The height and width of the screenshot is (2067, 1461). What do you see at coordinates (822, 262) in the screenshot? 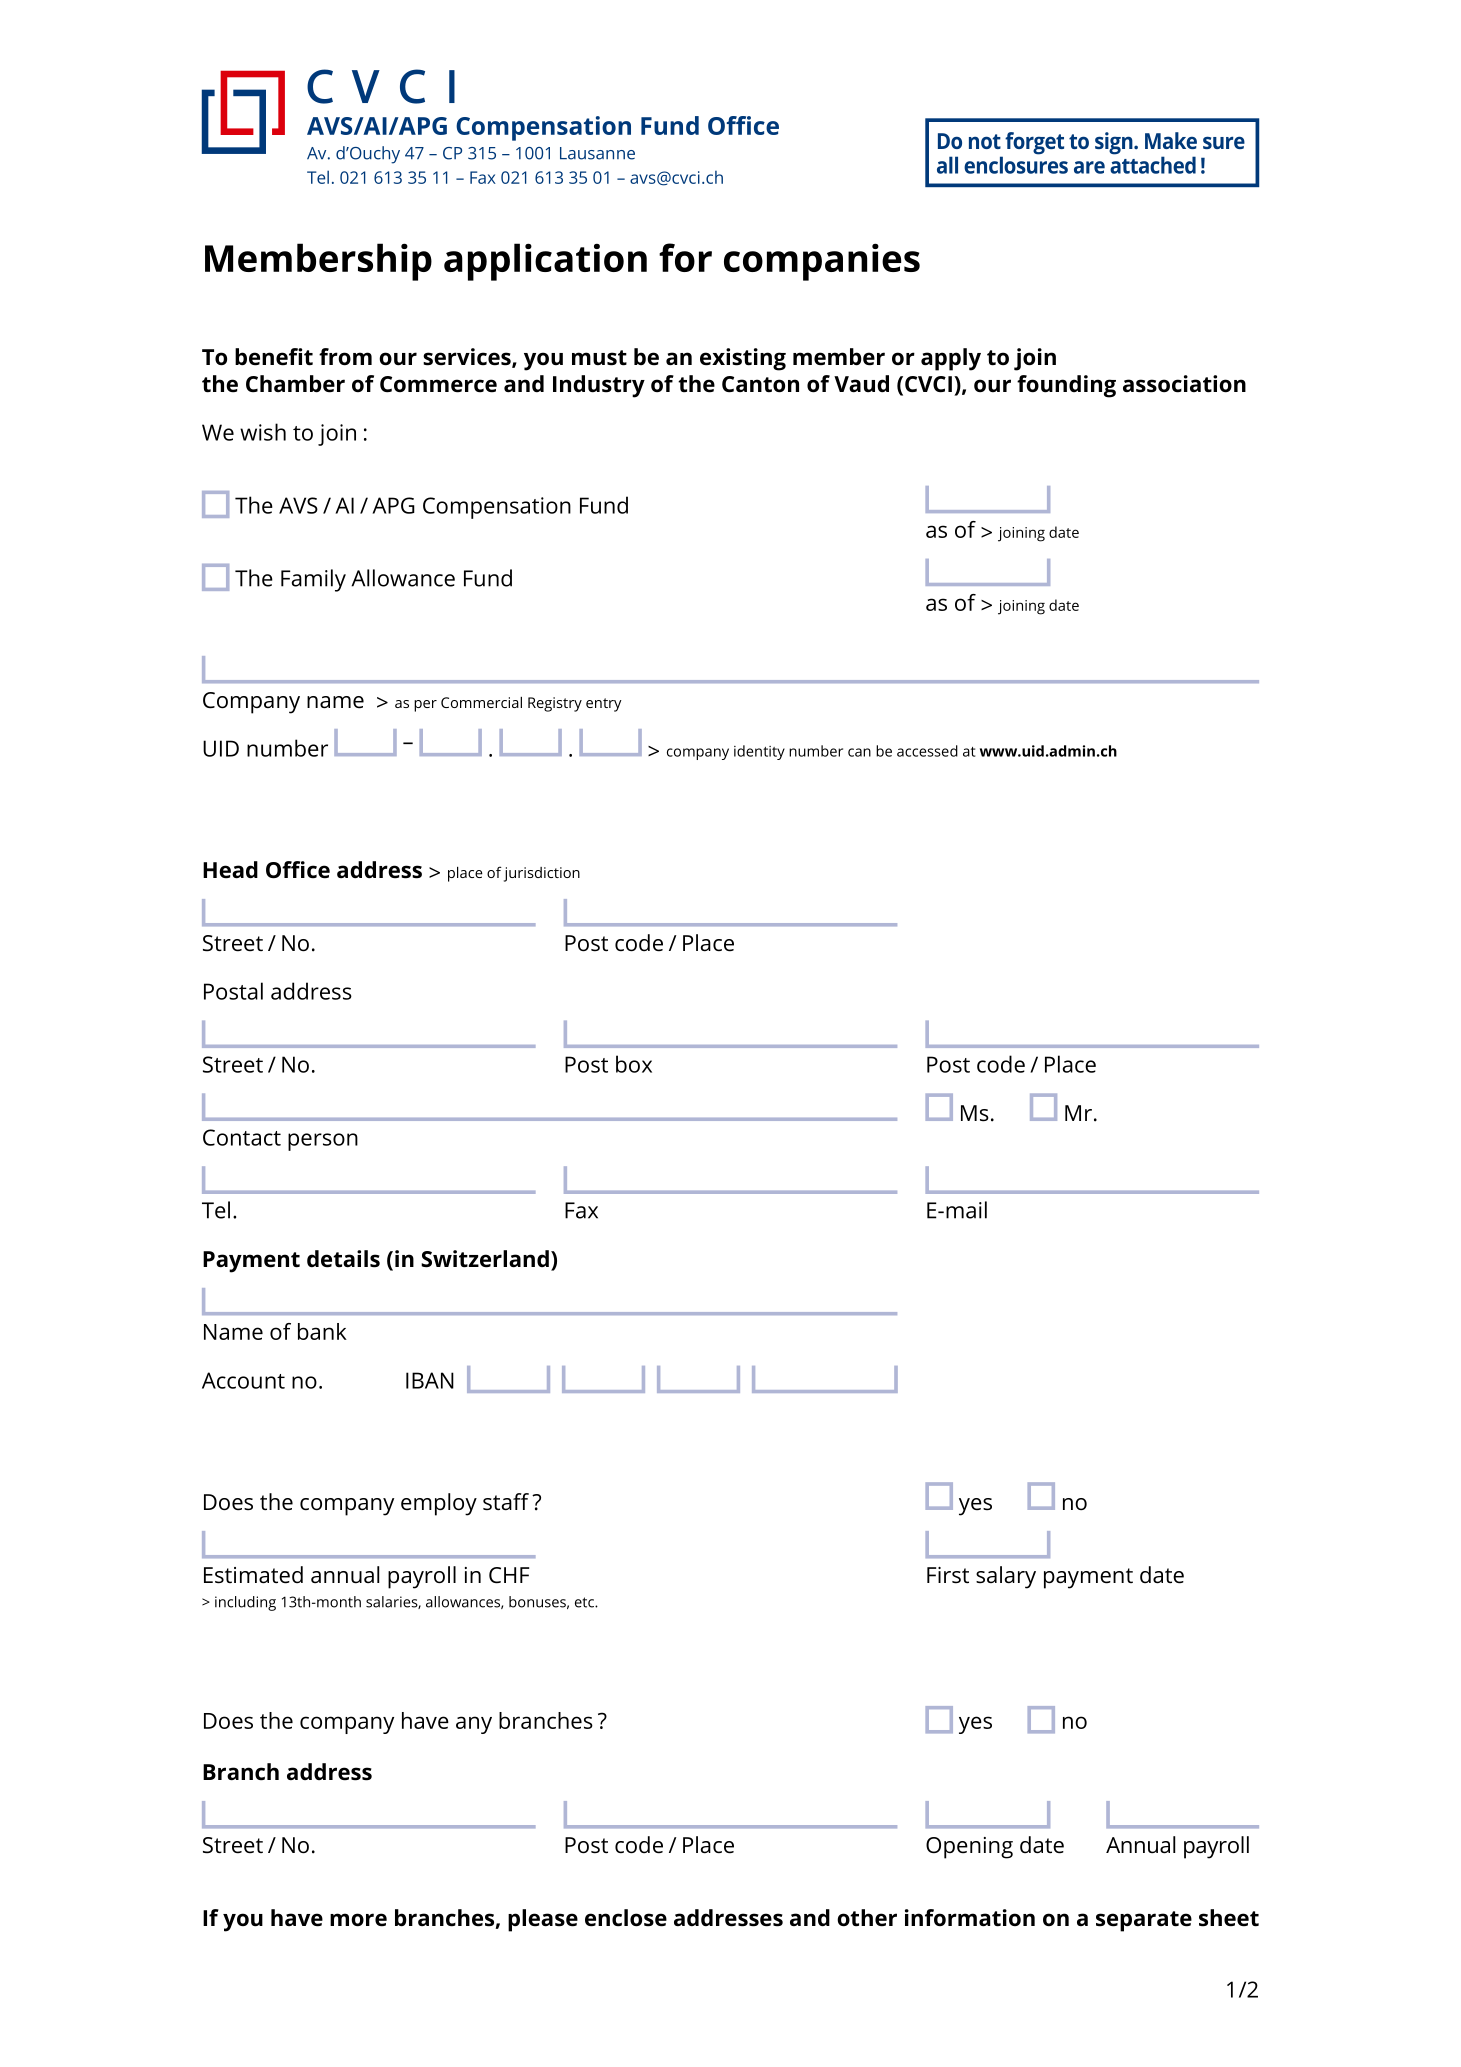
I see `companies` at bounding box center [822, 262].
